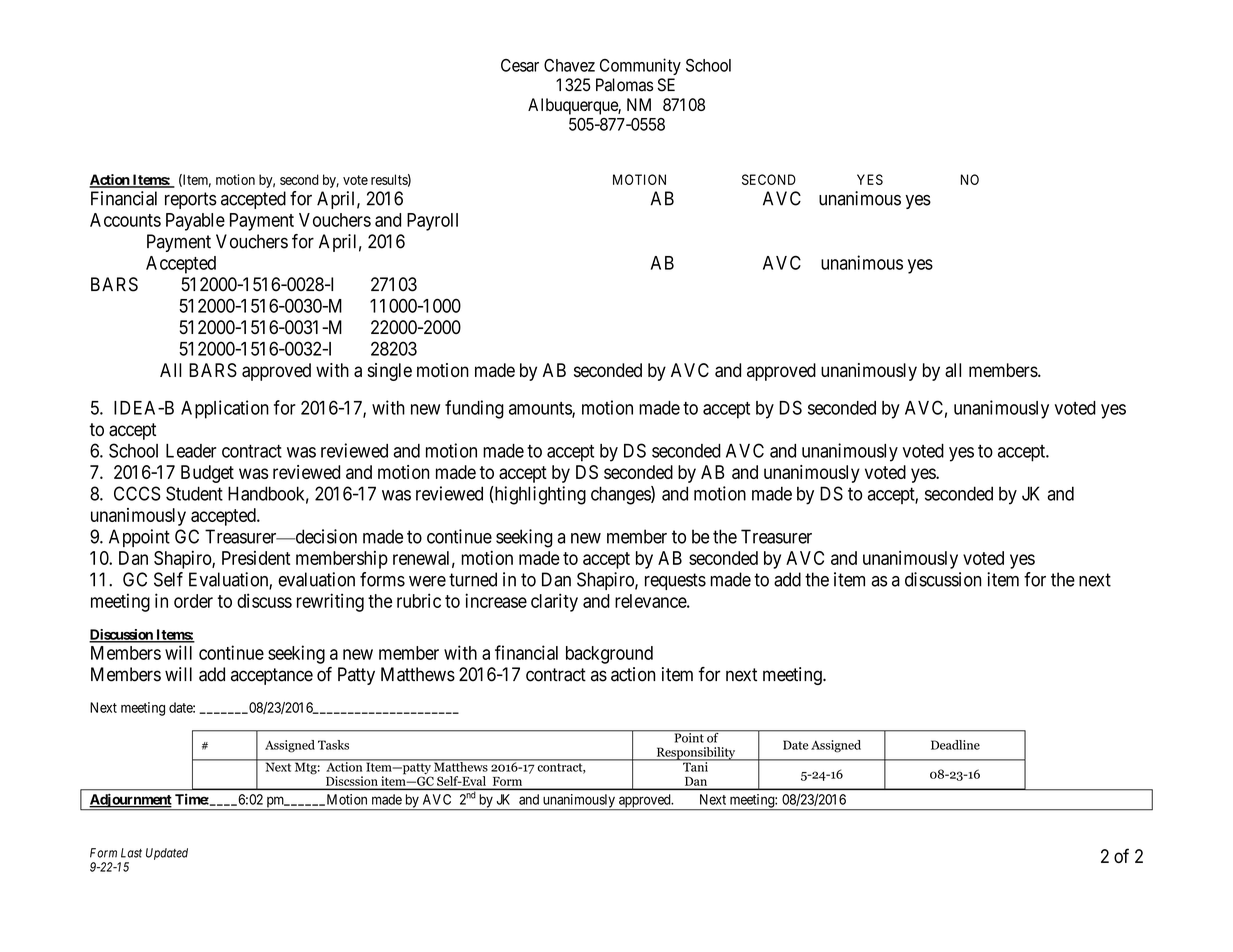 The image size is (1233, 952). I want to click on Last, so click(131, 853).
